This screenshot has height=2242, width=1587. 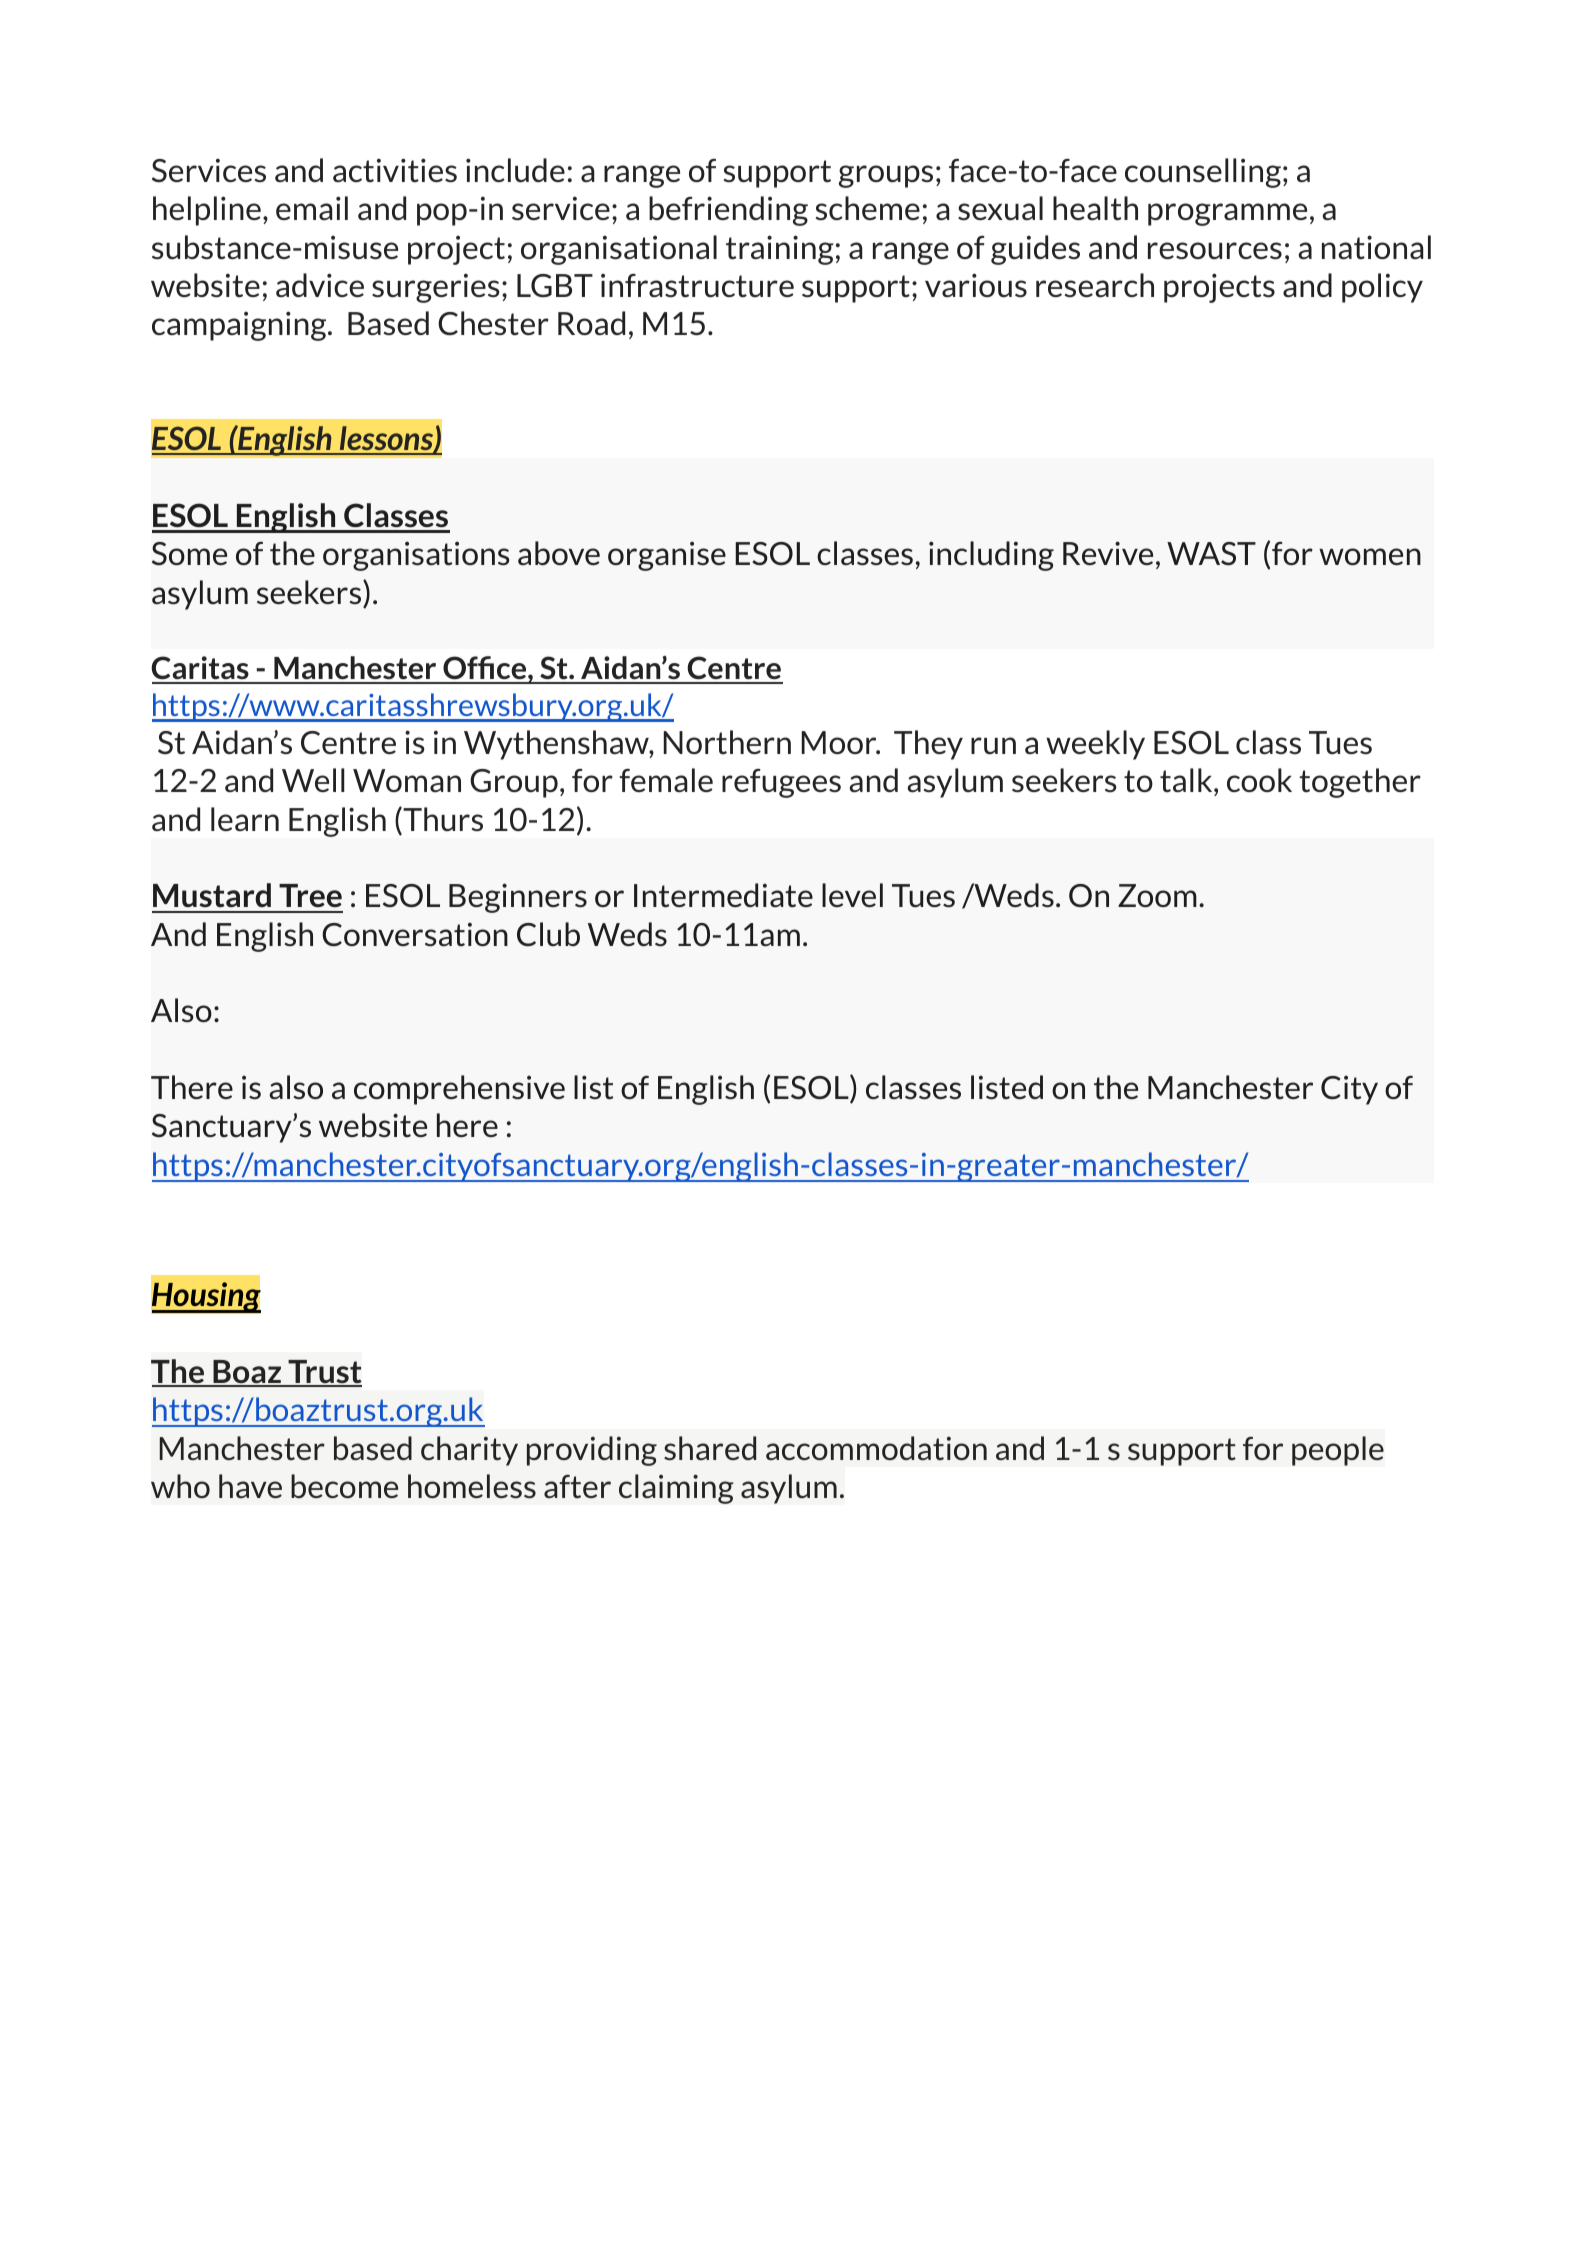 I want to click on become, so click(x=344, y=1486).
